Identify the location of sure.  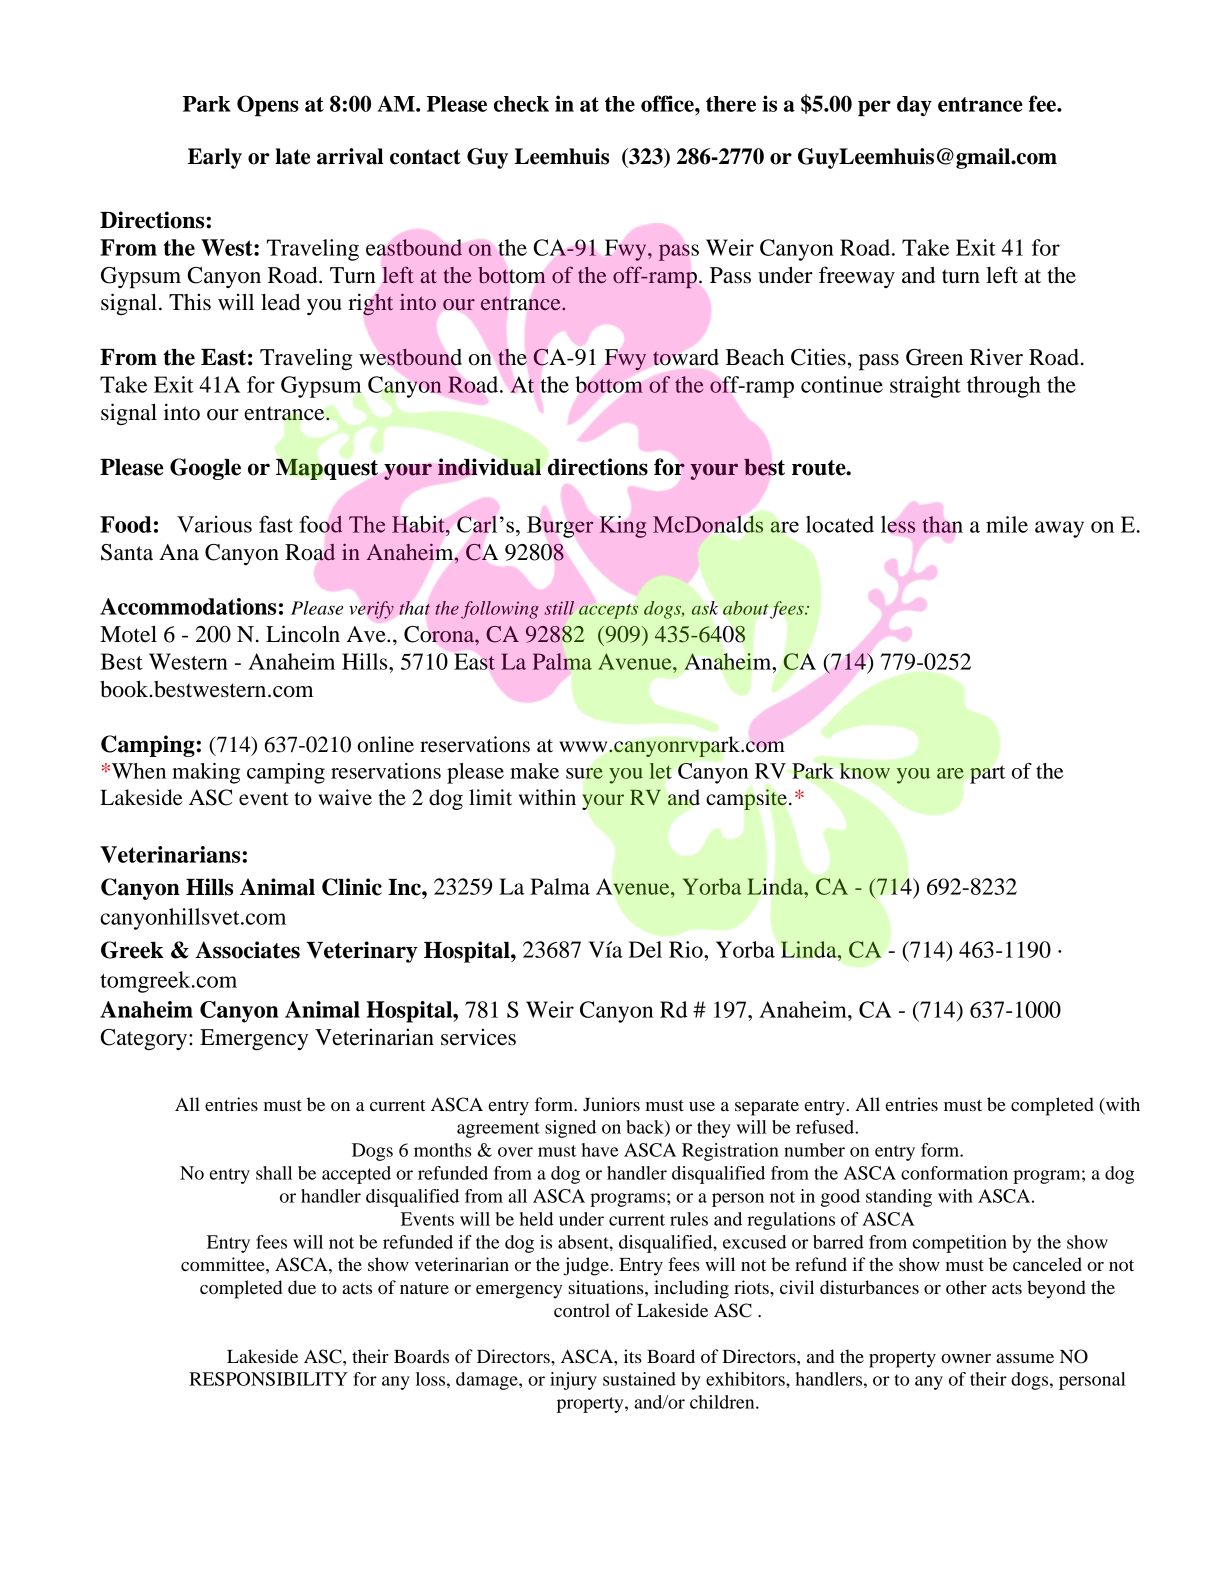
(584, 773).
